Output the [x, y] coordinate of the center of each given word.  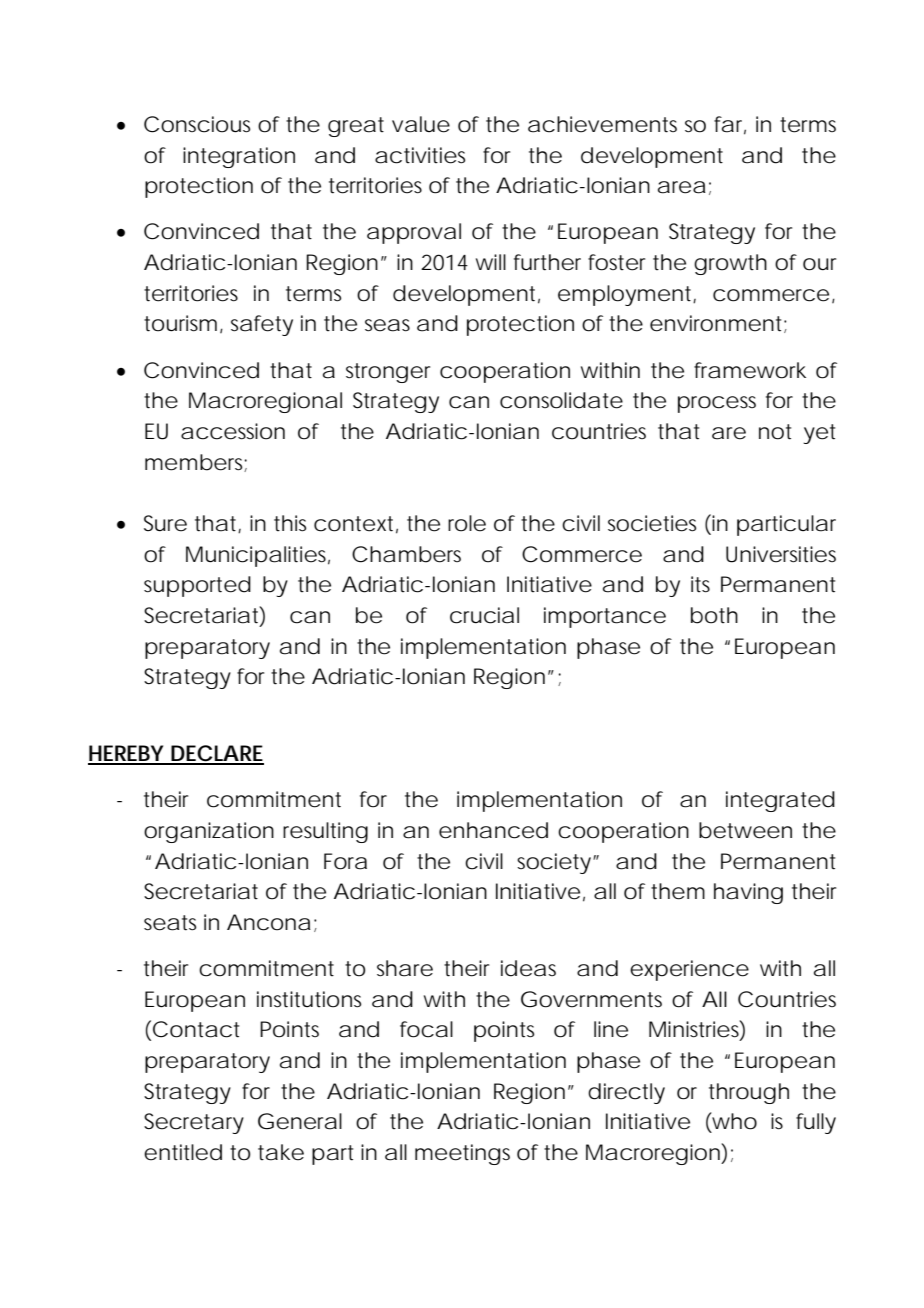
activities [420, 155]
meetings [462, 1154]
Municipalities [256, 556]
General [300, 1121]
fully [816, 1123]
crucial [484, 615]
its [700, 584]
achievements [602, 124]
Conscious [197, 124]
